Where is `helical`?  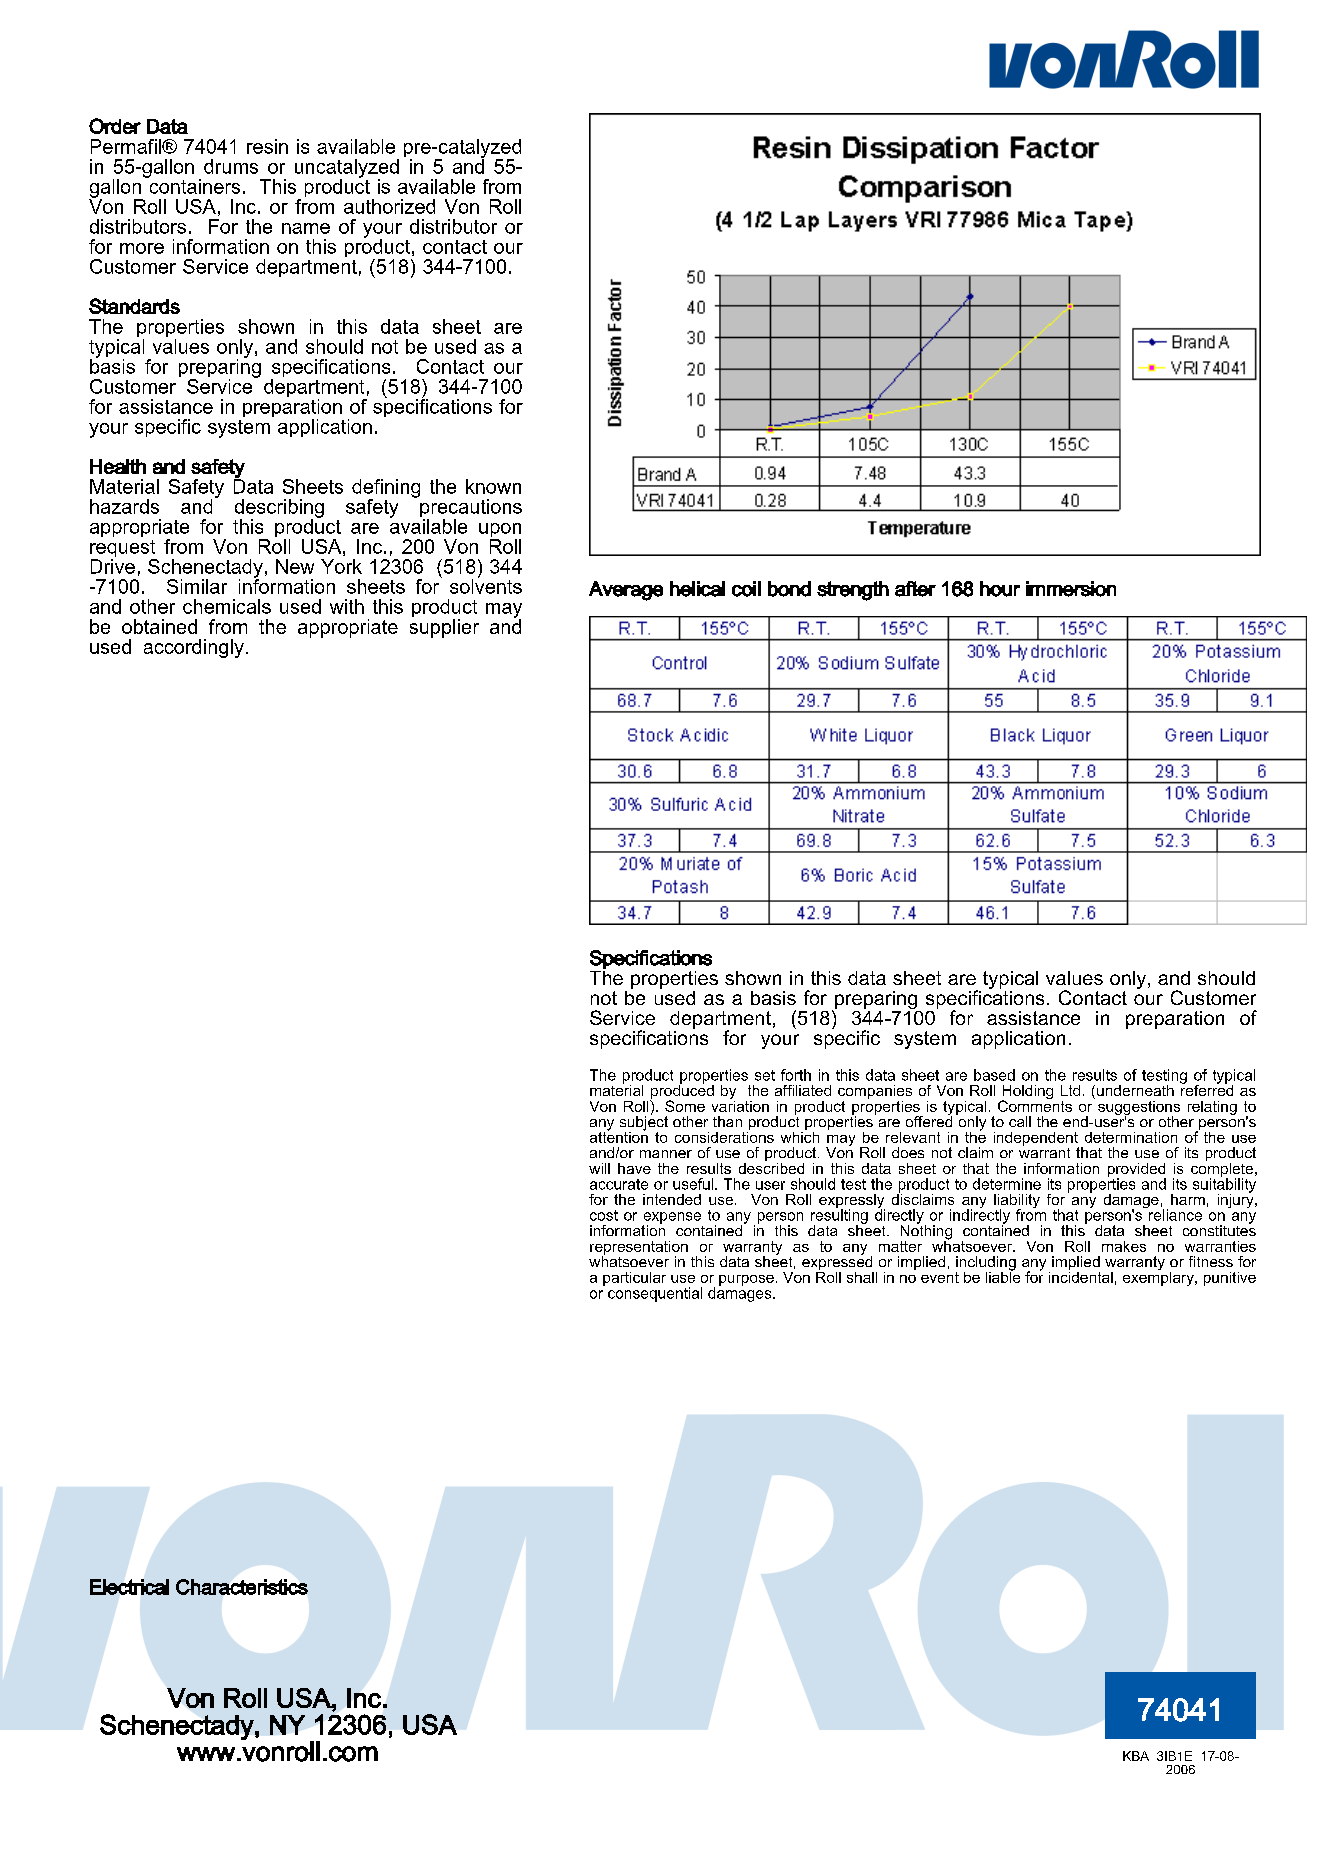 helical is located at coordinates (697, 589).
